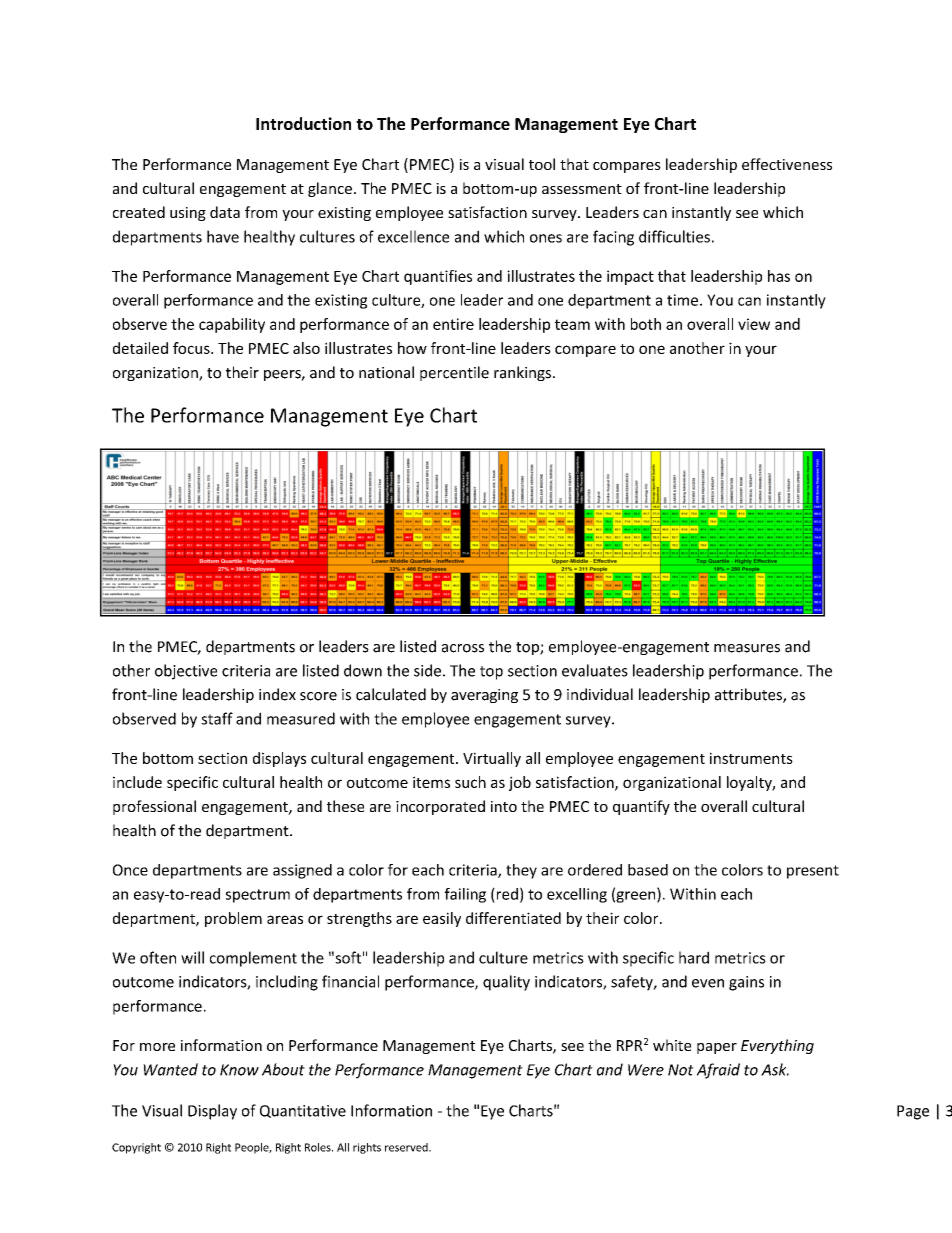 The height and width of the screenshot is (1233, 952). What do you see at coordinates (524, 373) in the screenshot?
I see `rankings` at bounding box center [524, 373].
